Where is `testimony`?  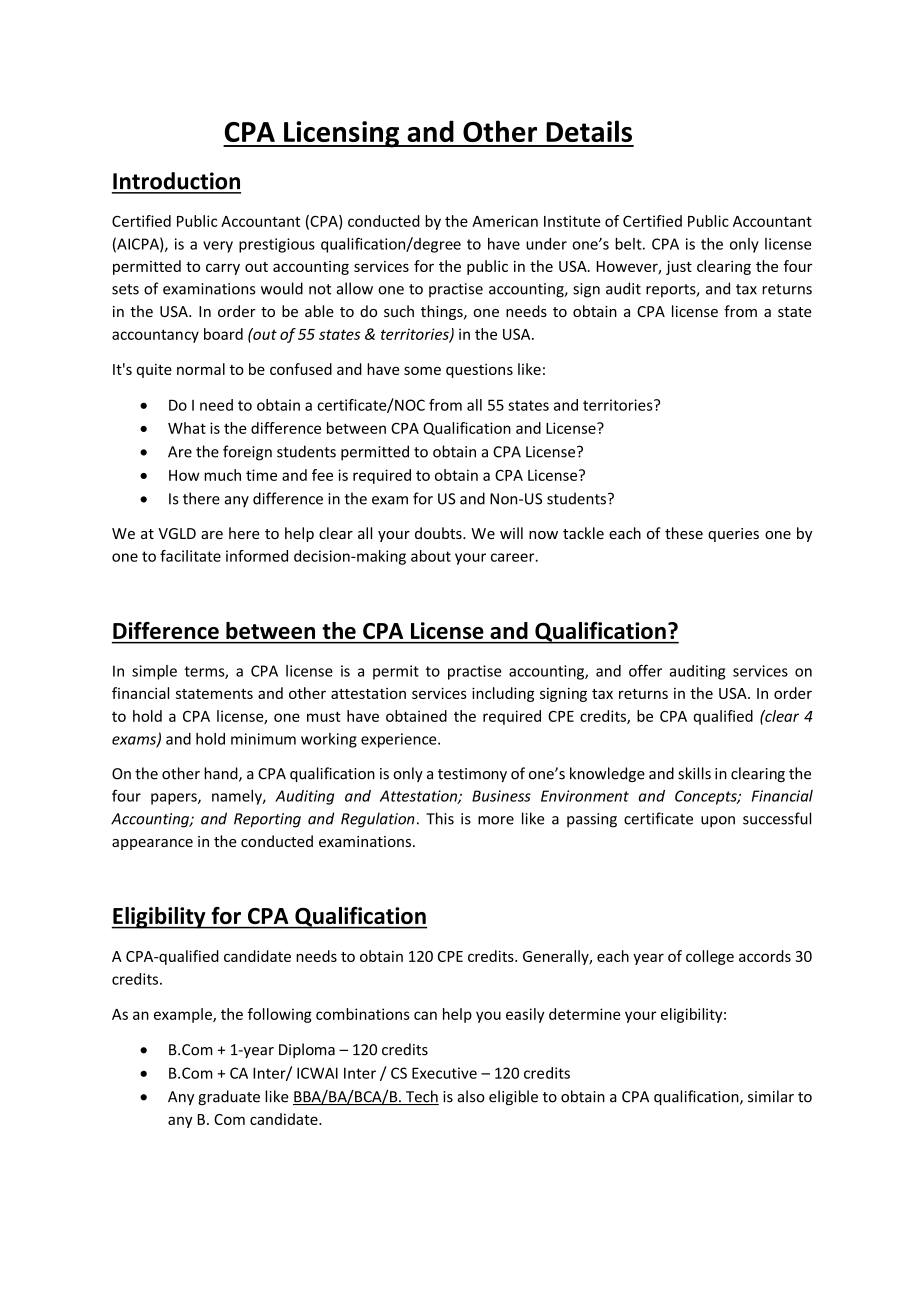 testimony is located at coordinates (472, 775).
